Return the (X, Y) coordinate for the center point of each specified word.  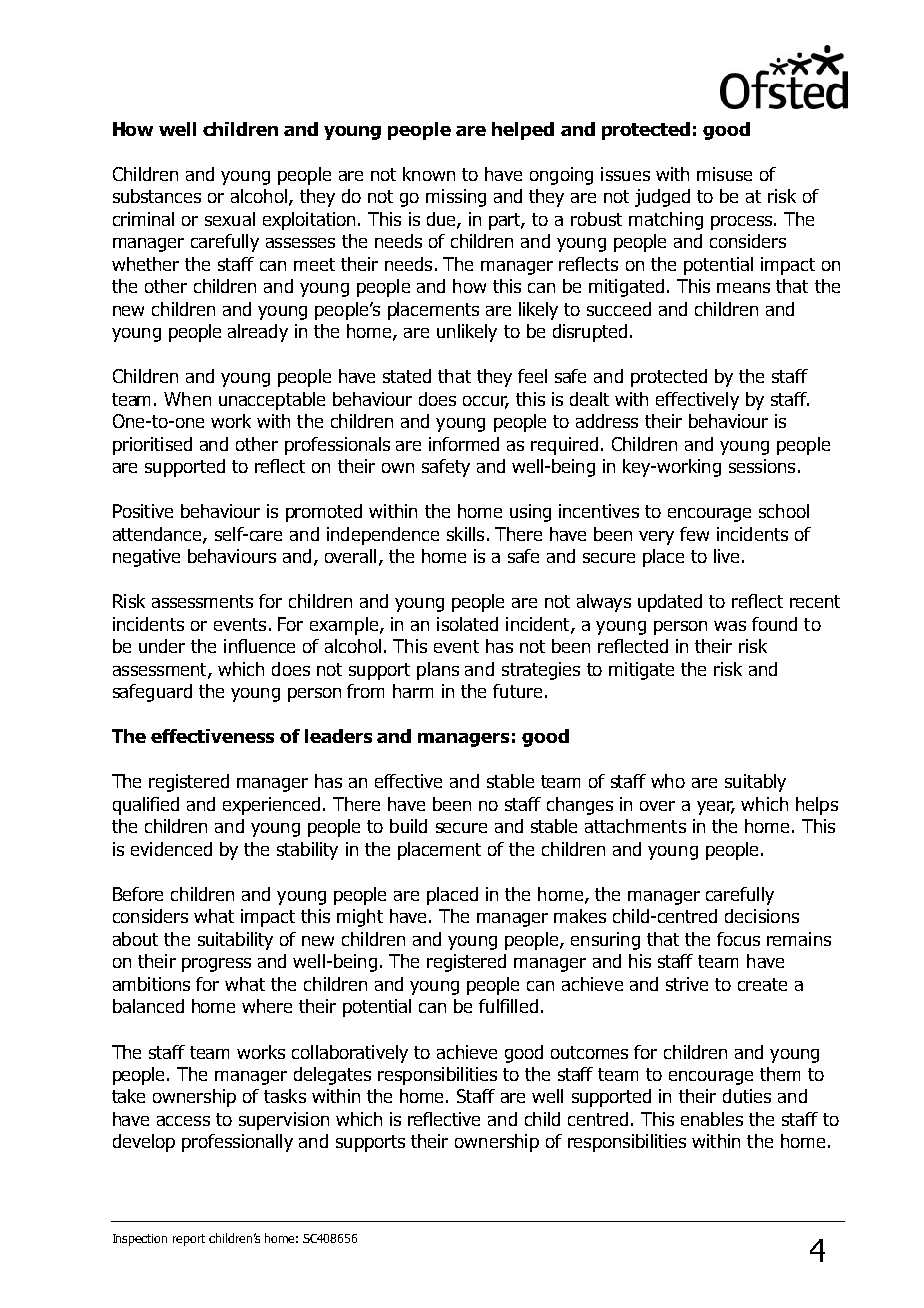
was (730, 626)
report (189, 1240)
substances (157, 196)
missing (456, 198)
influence (259, 646)
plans (438, 671)
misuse (724, 174)
